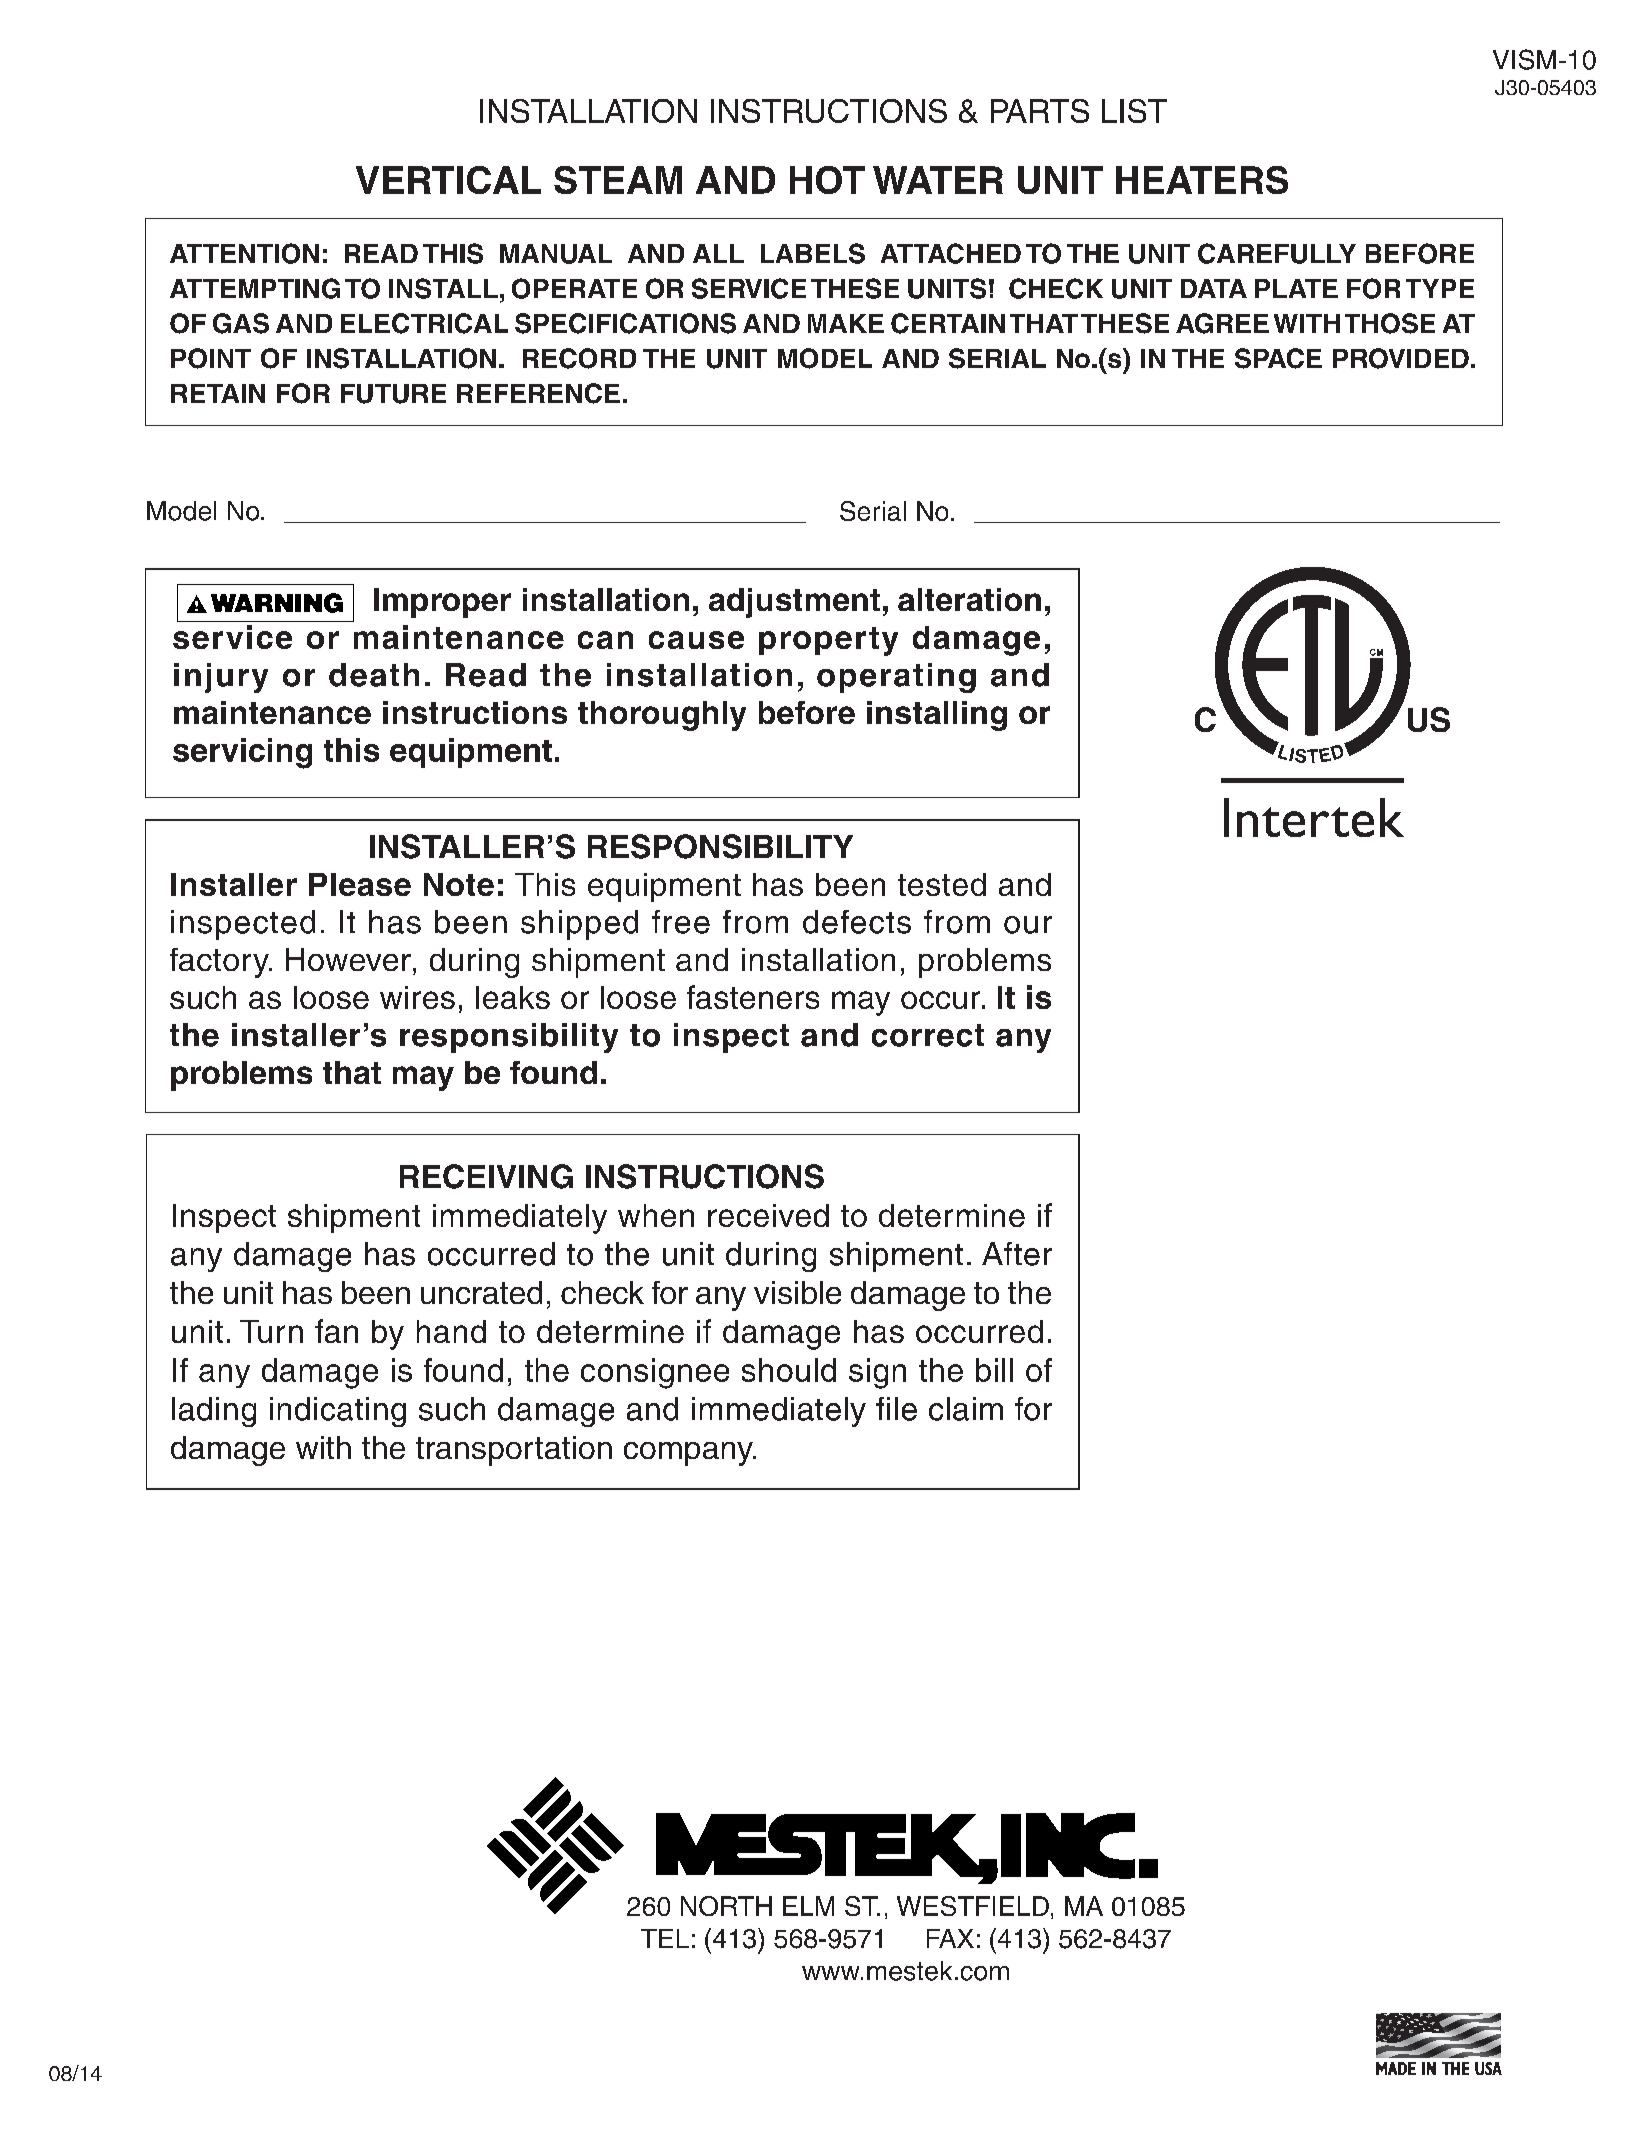  What do you see at coordinates (442, 603) in the page?
I see `Improper` at bounding box center [442, 603].
